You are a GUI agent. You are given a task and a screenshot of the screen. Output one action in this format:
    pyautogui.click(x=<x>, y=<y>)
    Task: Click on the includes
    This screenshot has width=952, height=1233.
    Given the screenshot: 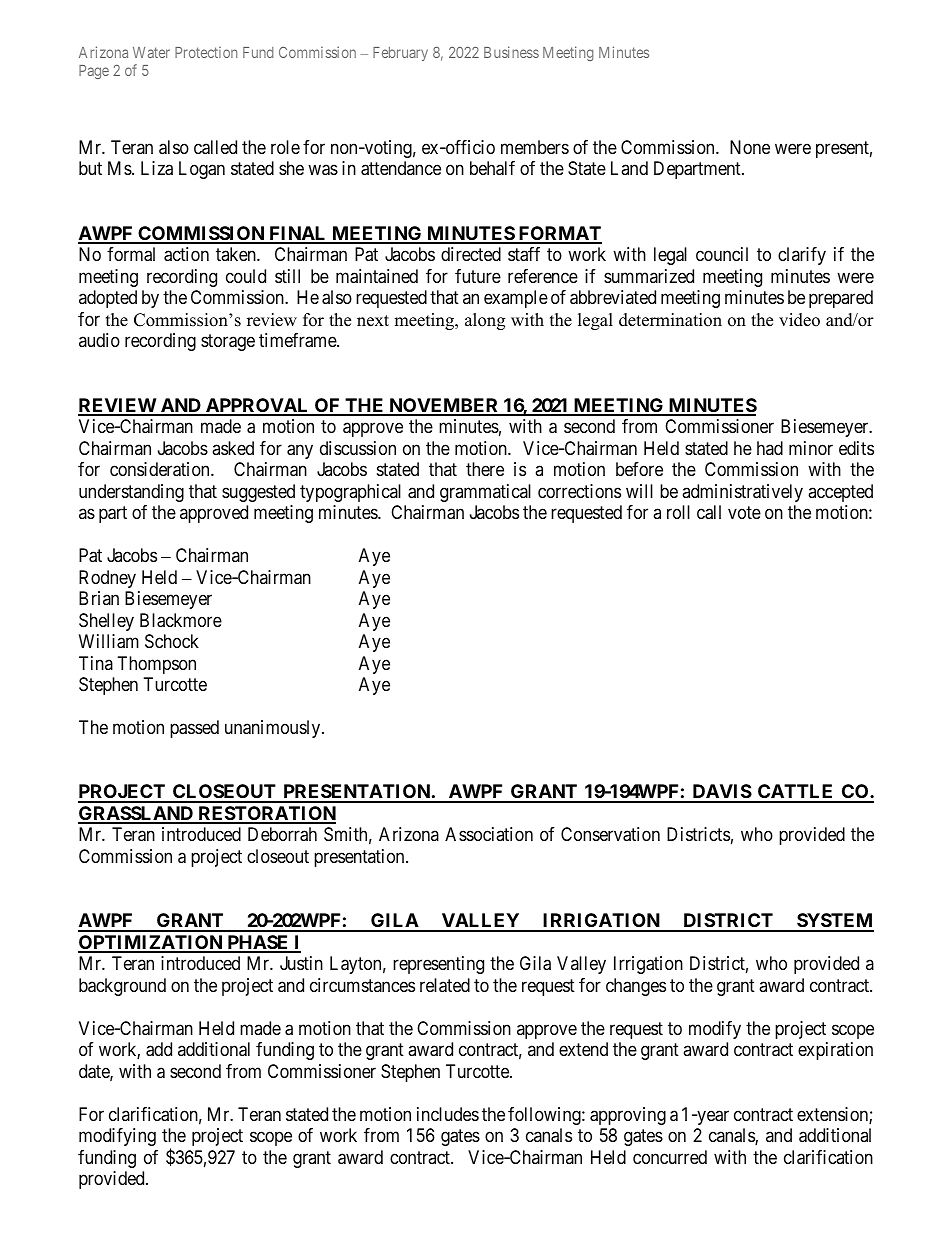 What is the action you would take?
    pyautogui.click(x=448, y=1114)
